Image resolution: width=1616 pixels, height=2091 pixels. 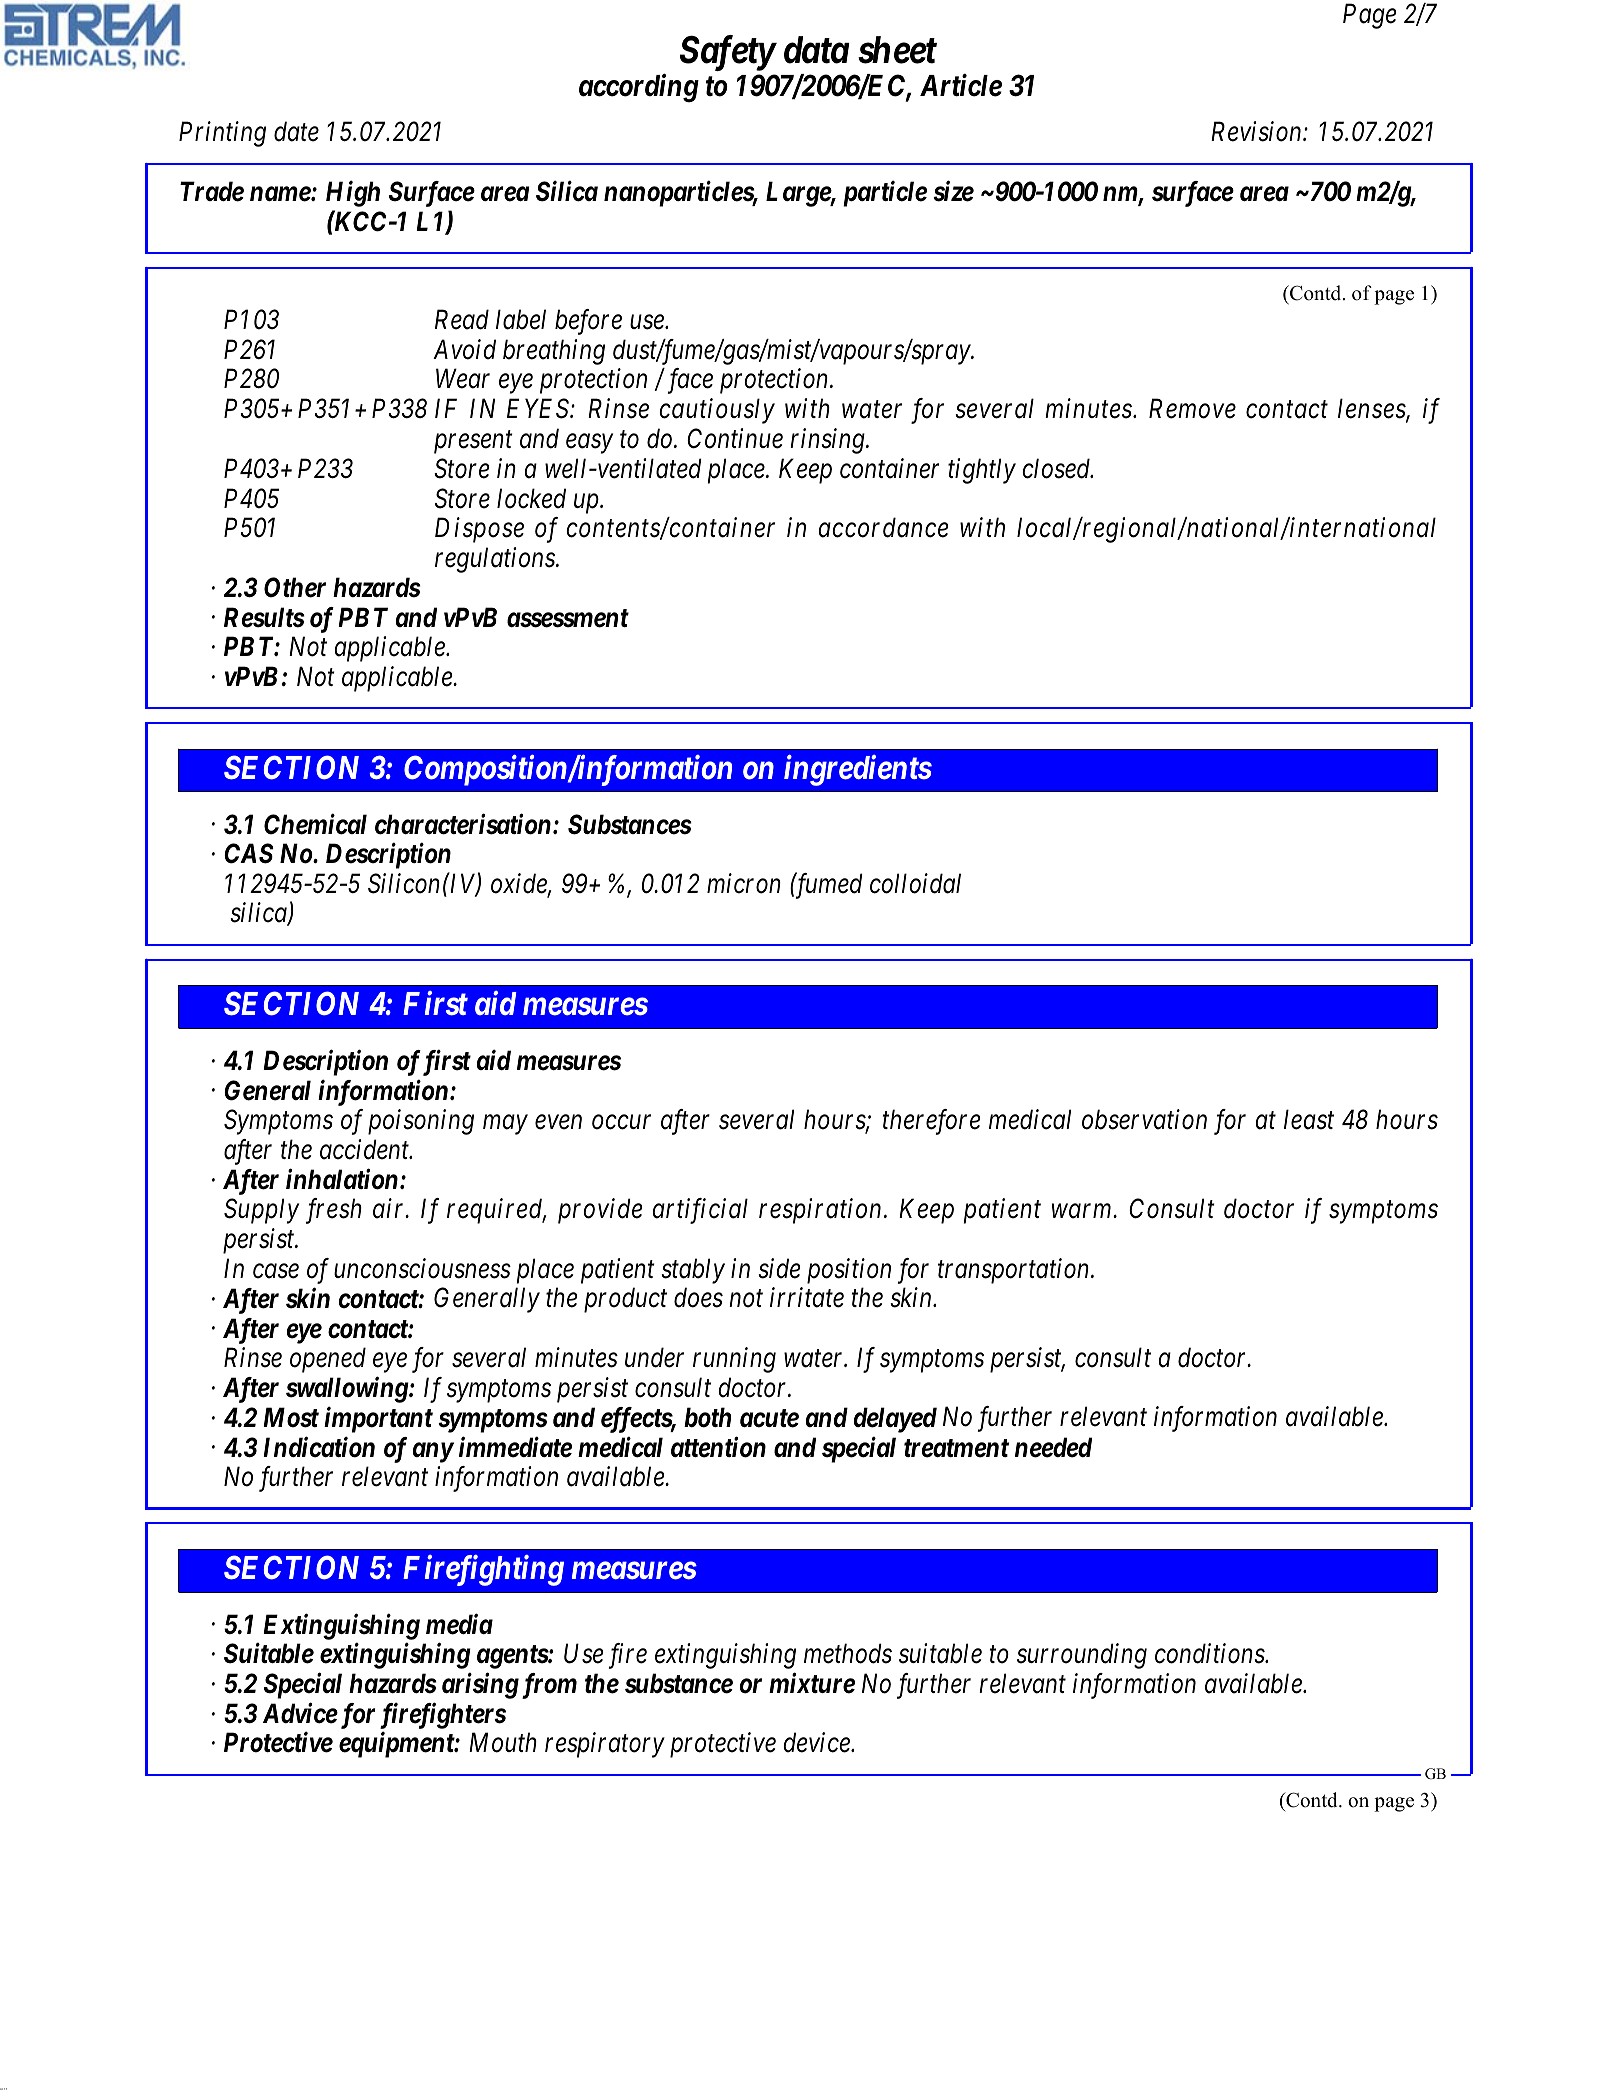 I want to click on micron, so click(x=744, y=883).
